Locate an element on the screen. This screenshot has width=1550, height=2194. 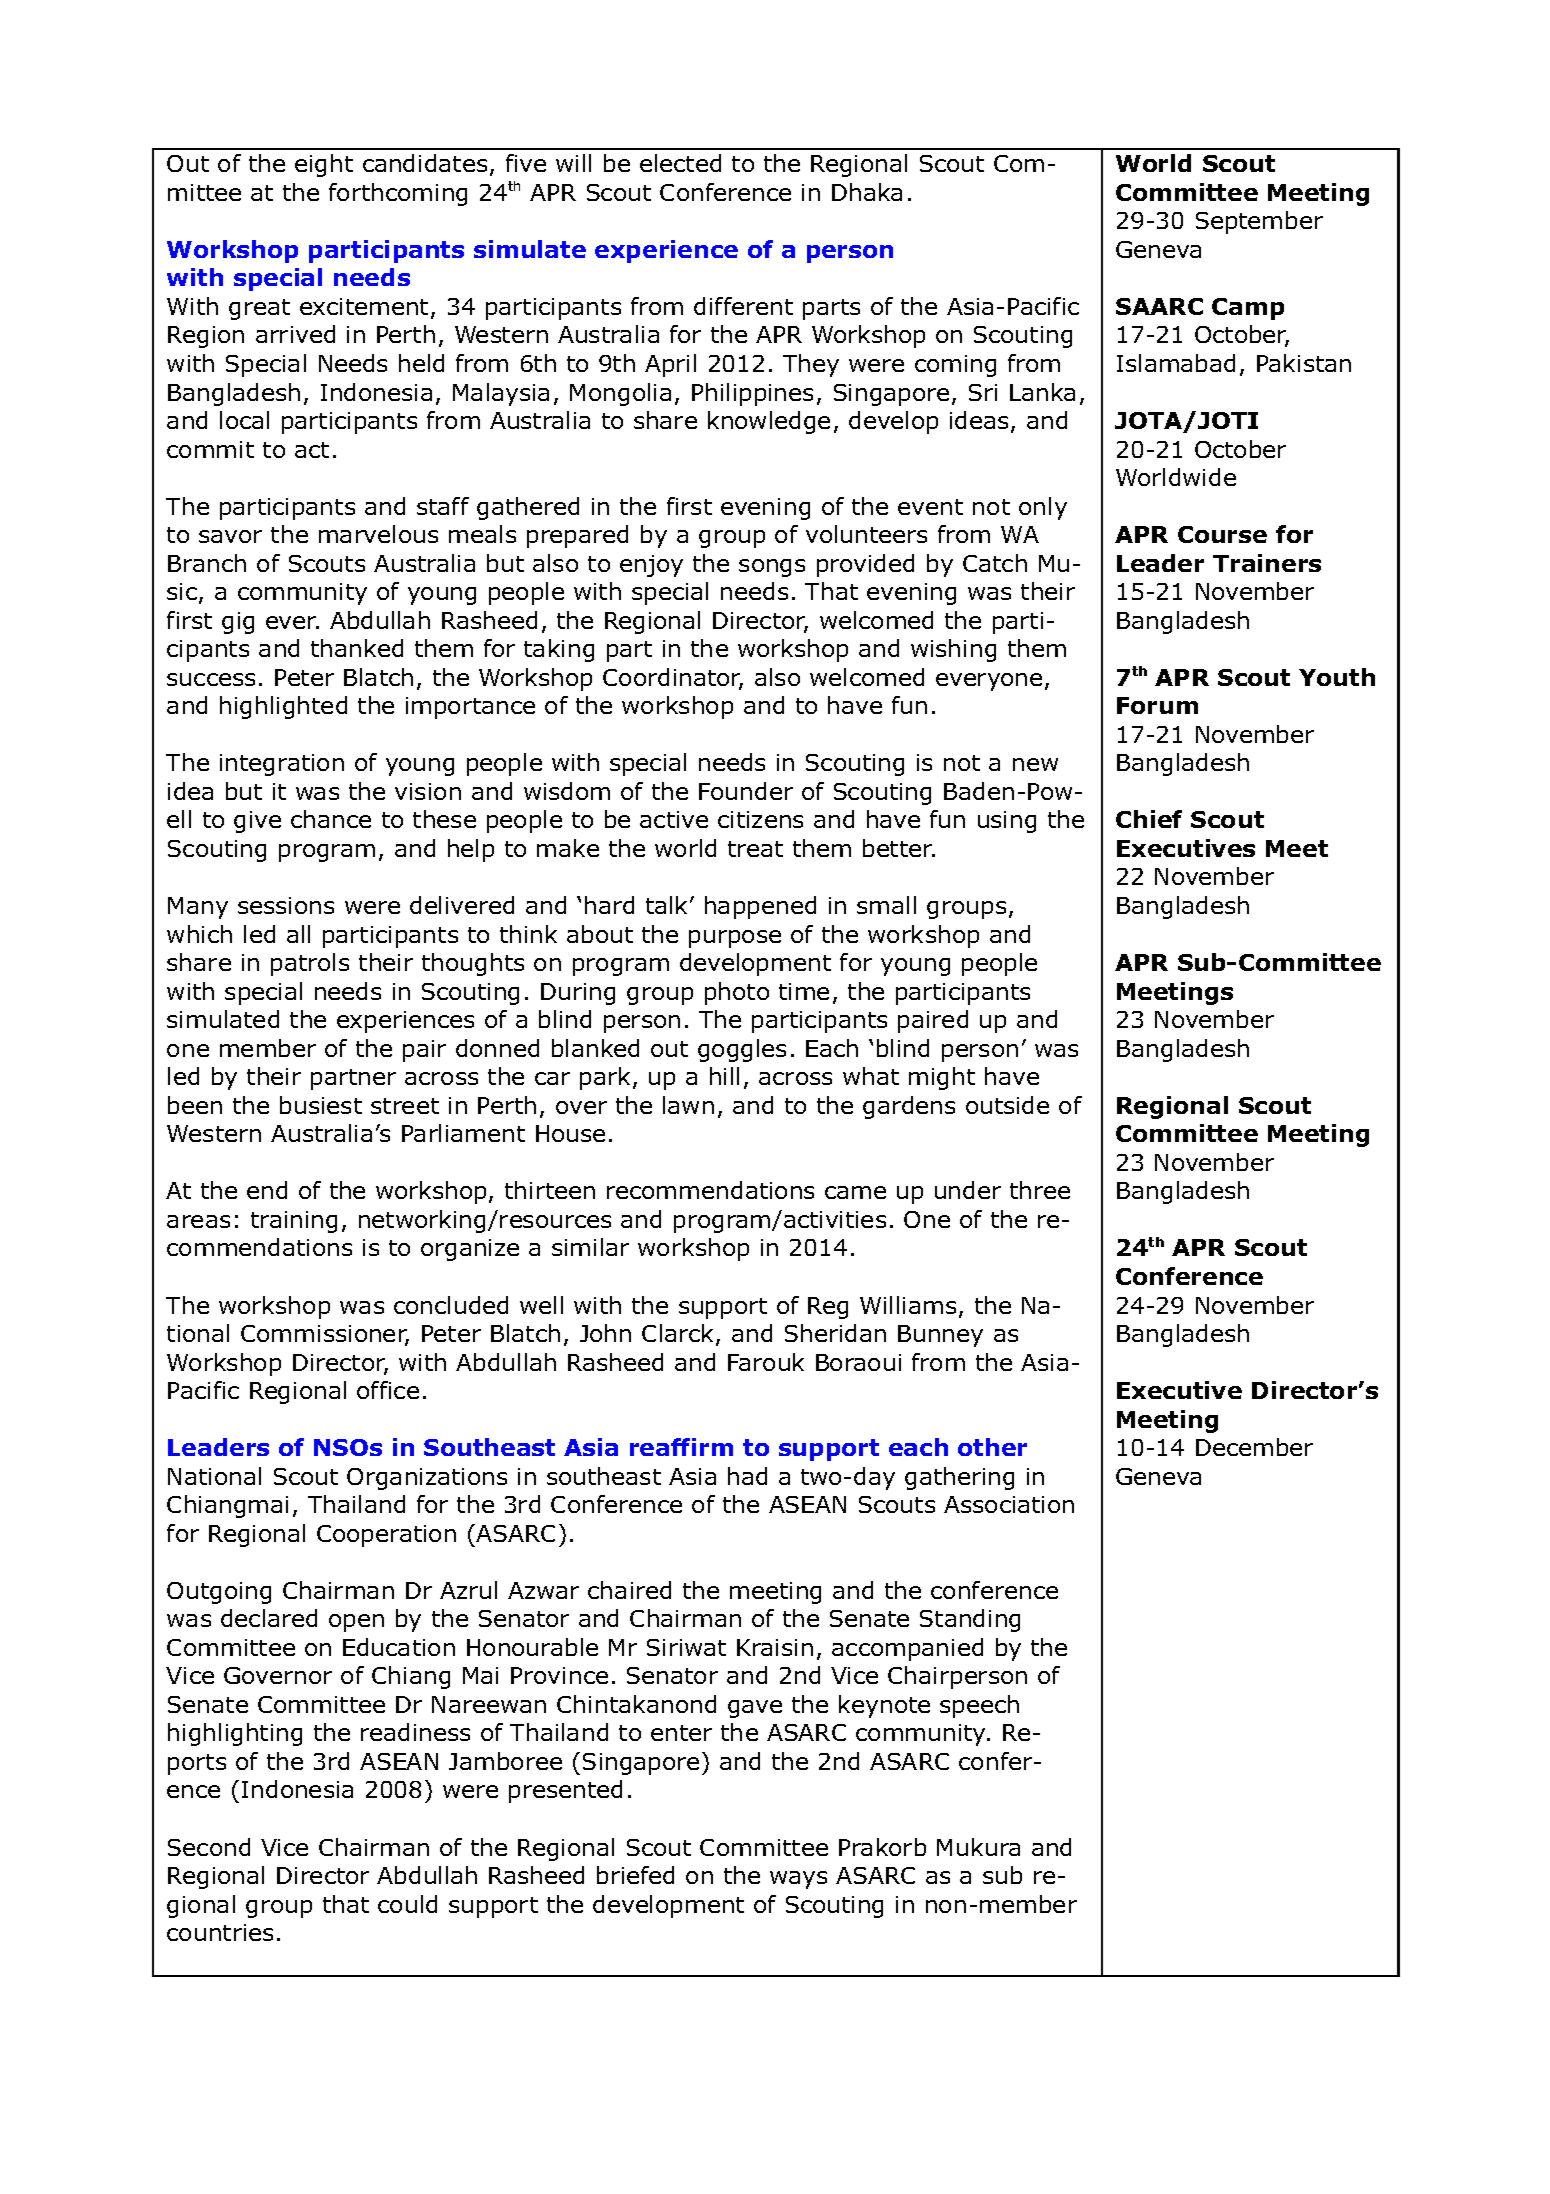
hill is located at coordinates (724, 1076).
